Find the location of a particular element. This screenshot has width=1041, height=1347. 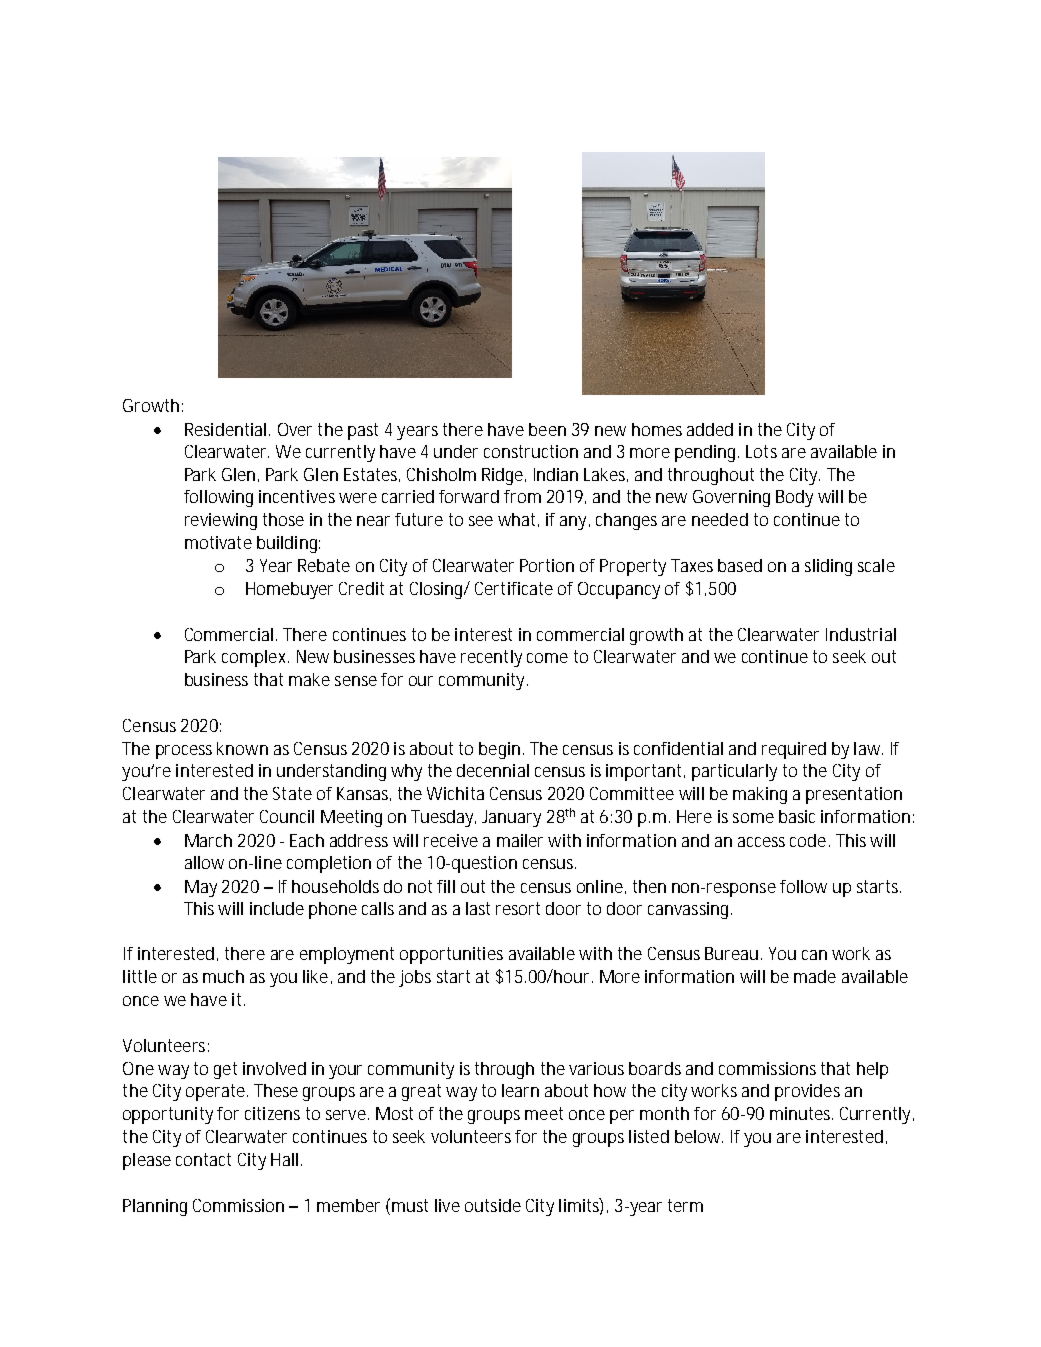

Lots is located at coordinates (761, 451).
